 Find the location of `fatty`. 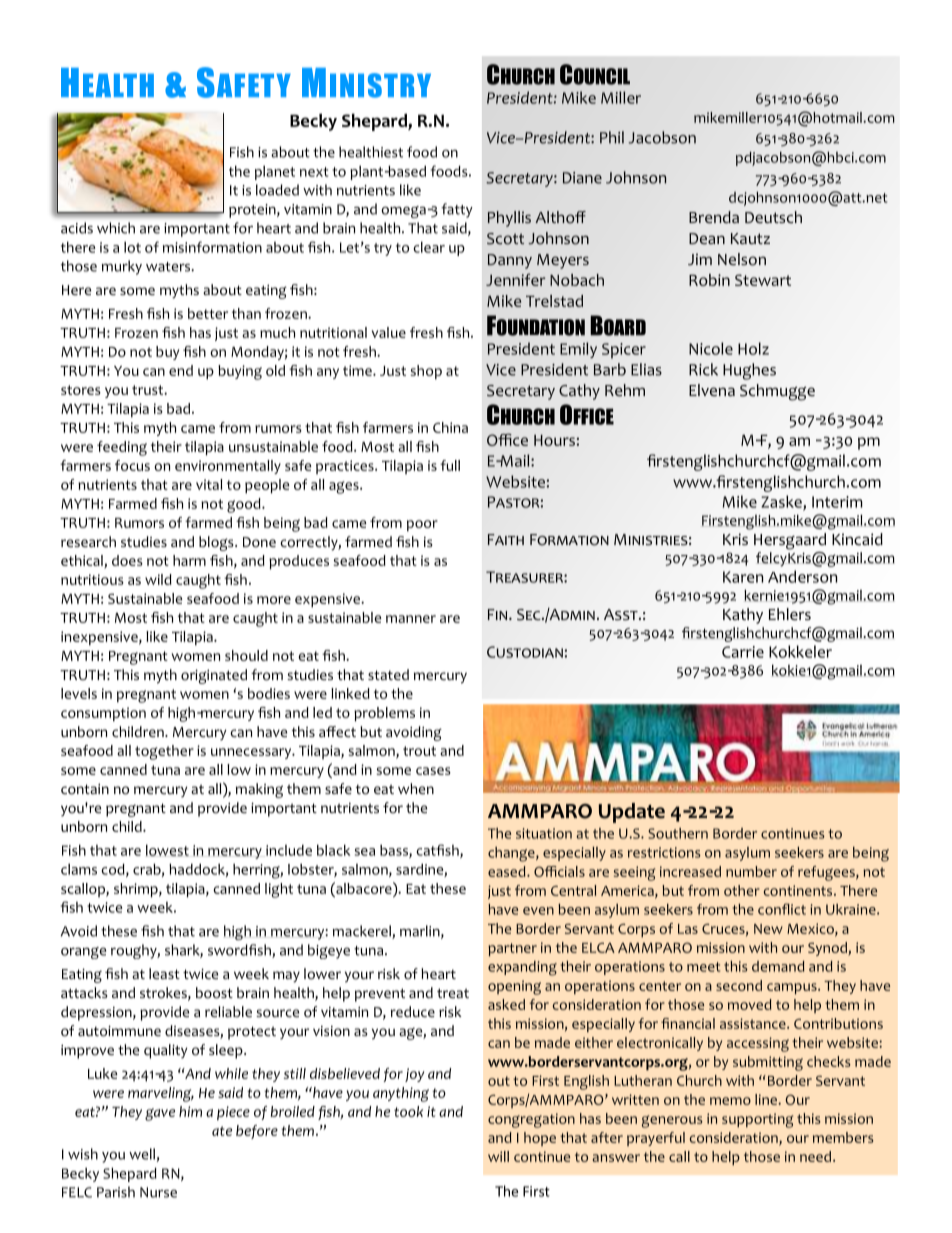

fatty is located at coordinates (457, 210).
